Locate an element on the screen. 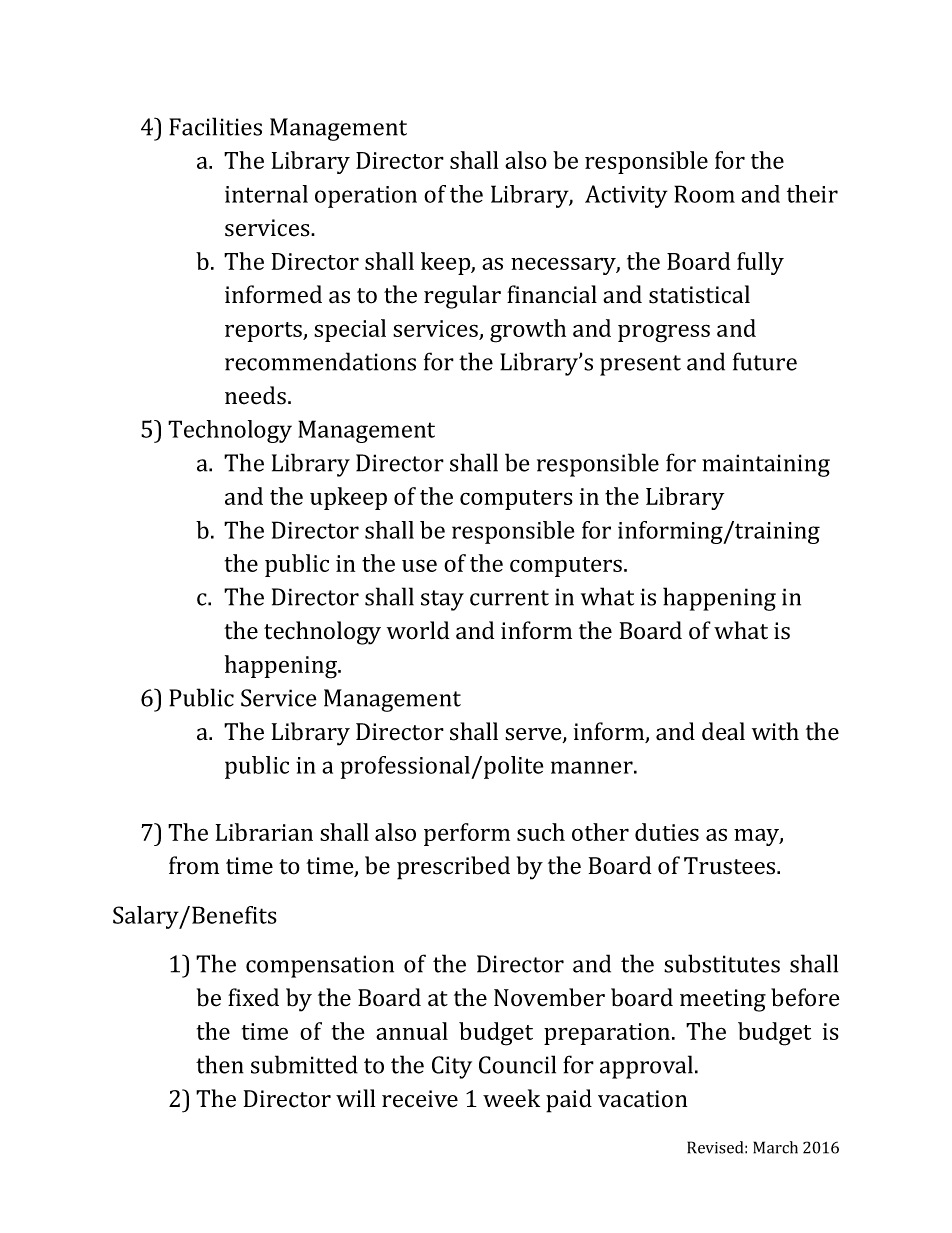  Librarian is located at coordinates (264, 832).
